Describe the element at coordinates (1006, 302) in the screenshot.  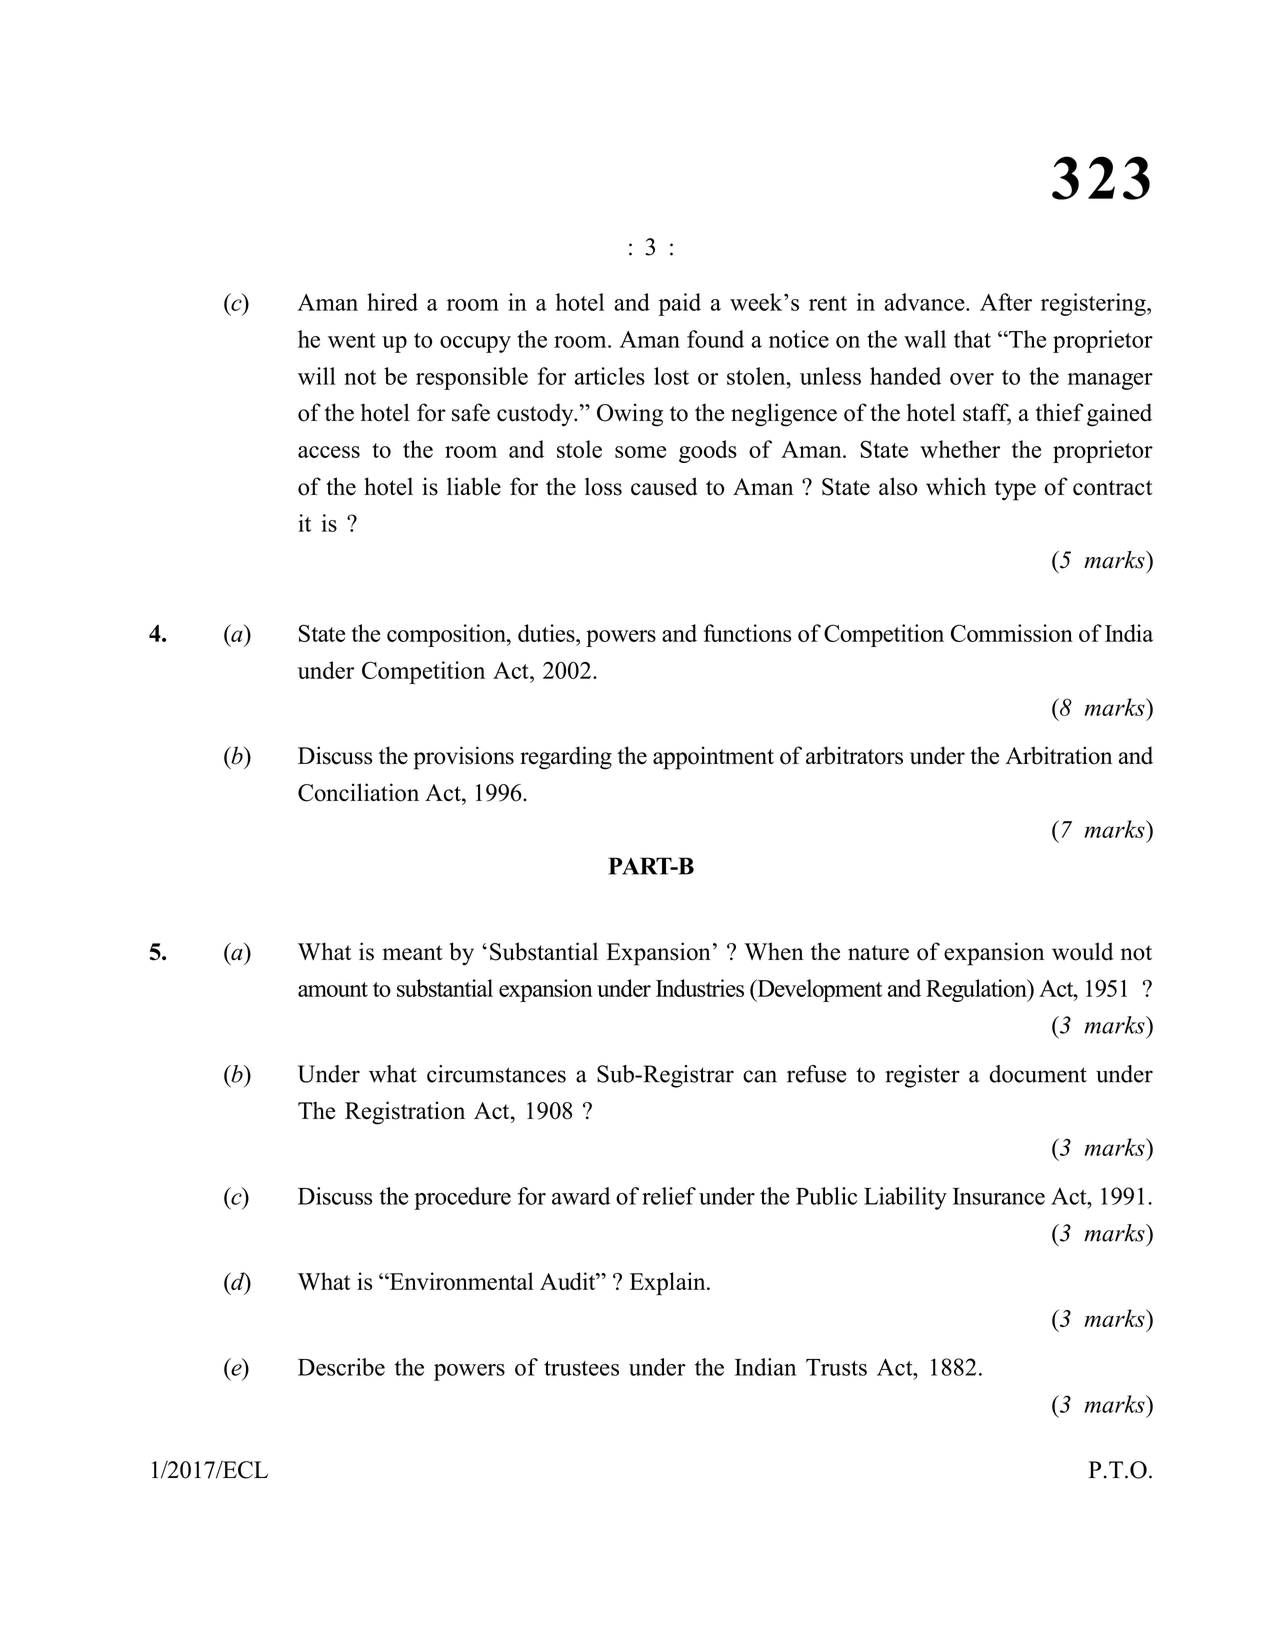
I see `After` at that location.
